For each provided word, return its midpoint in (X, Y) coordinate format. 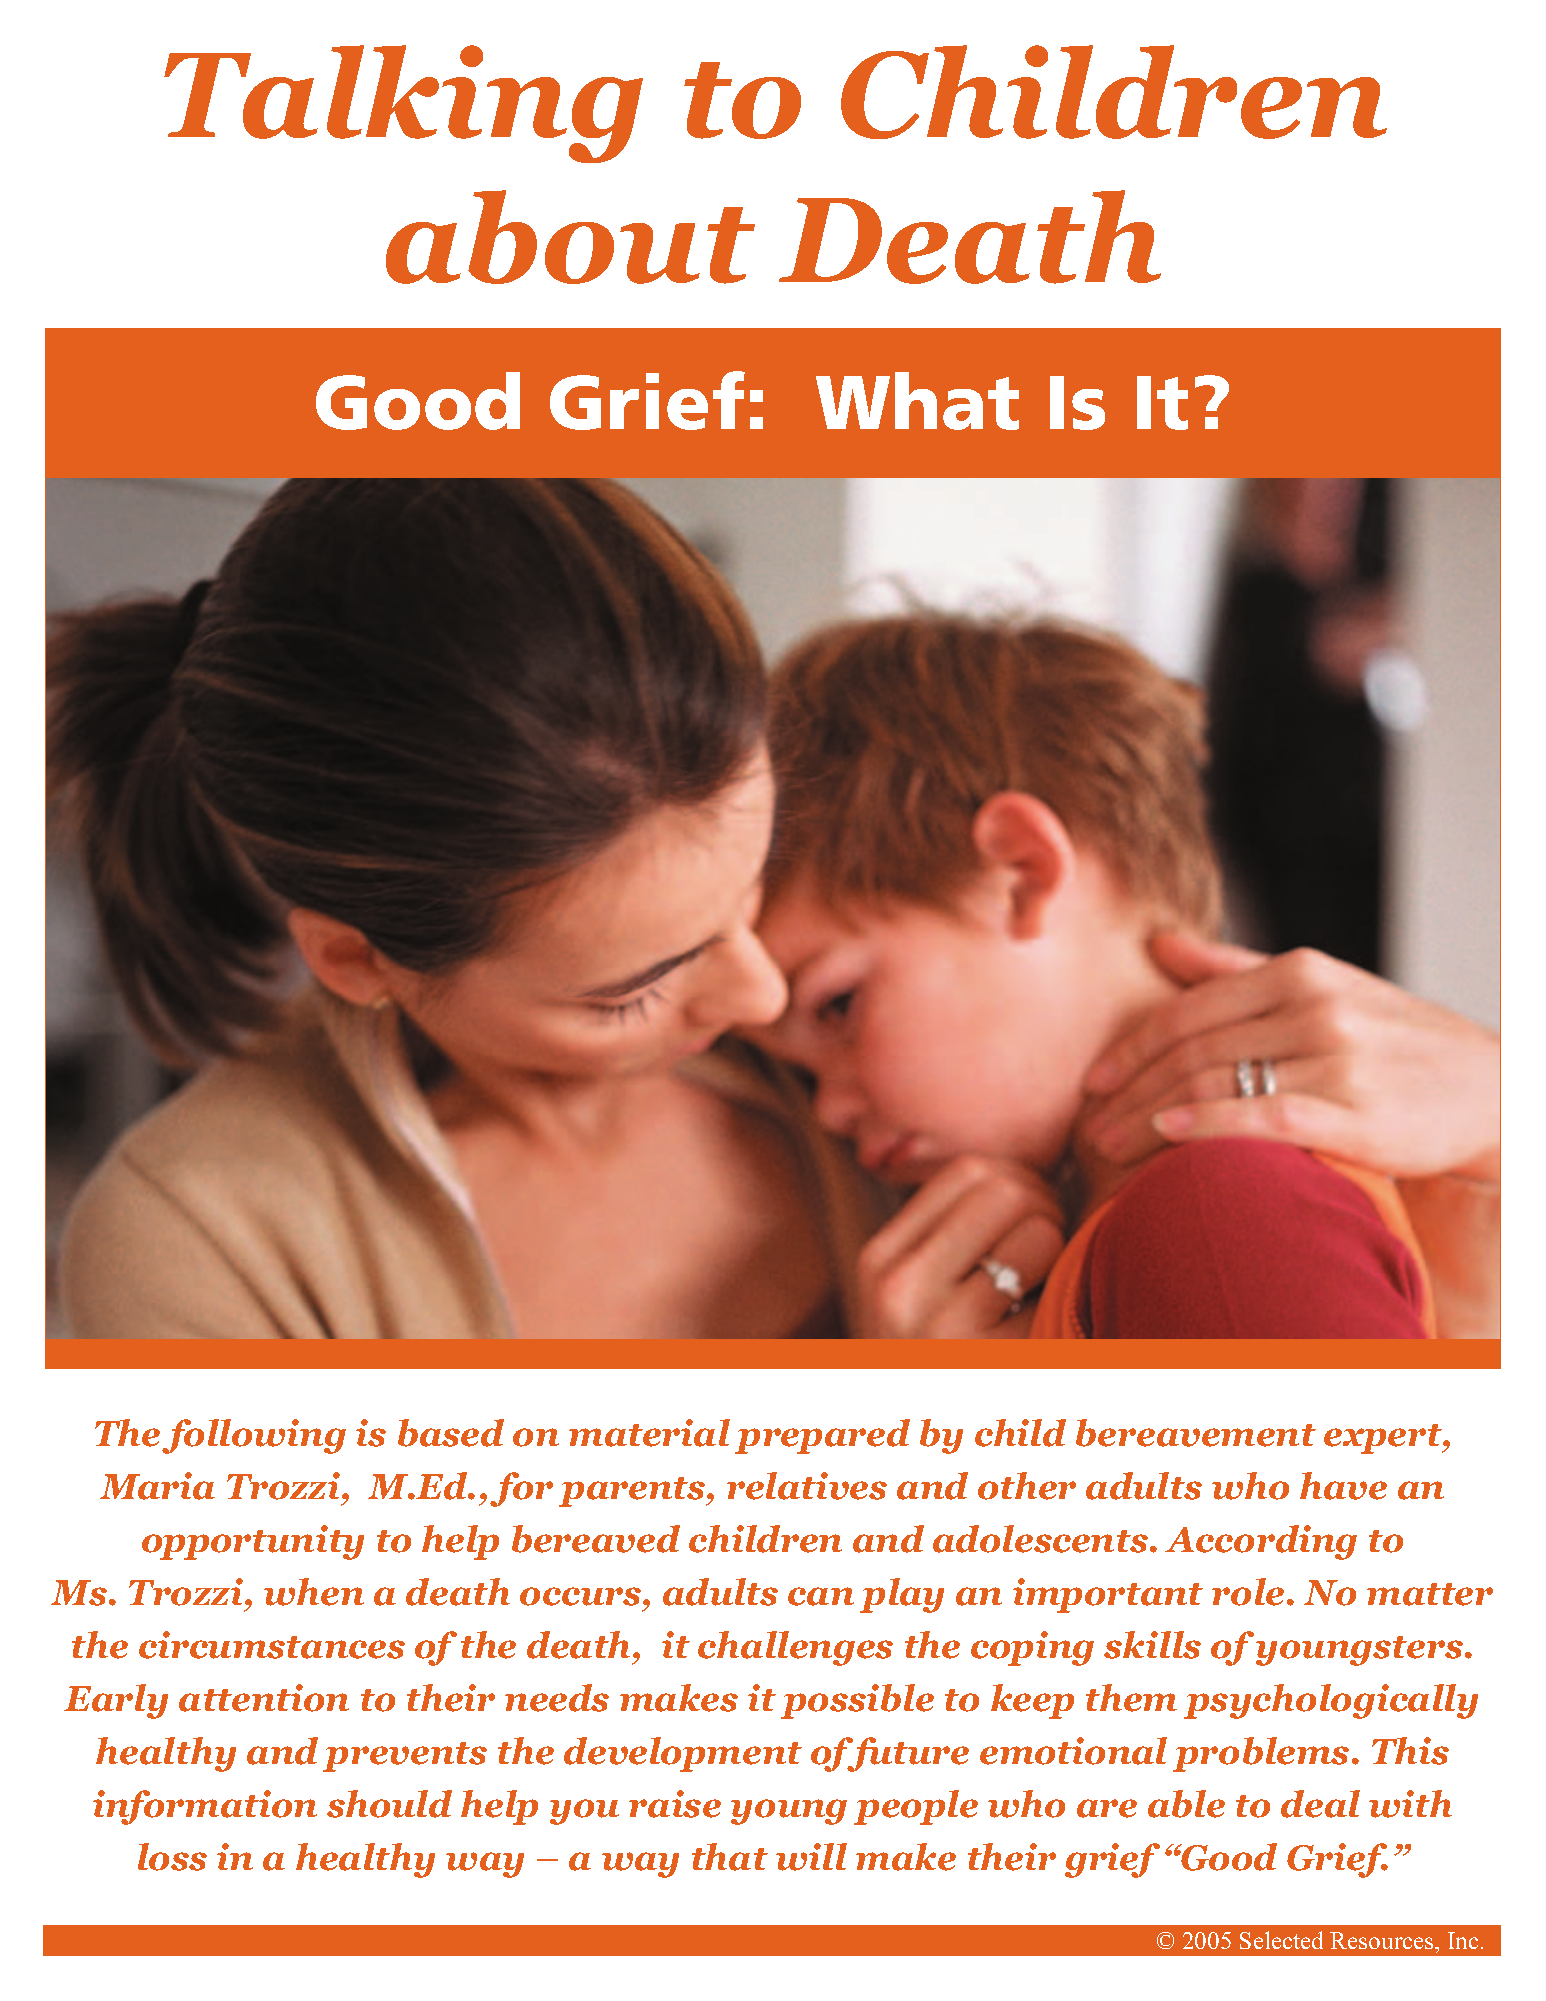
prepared (822, 1436)
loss (172, 1857)
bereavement (1196, 1433)
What (917, 401)
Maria (157, 1486)
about (570, 237)
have (1343, 1486)
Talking (403, 104)
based (451, 1433)
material (649, 1433)
